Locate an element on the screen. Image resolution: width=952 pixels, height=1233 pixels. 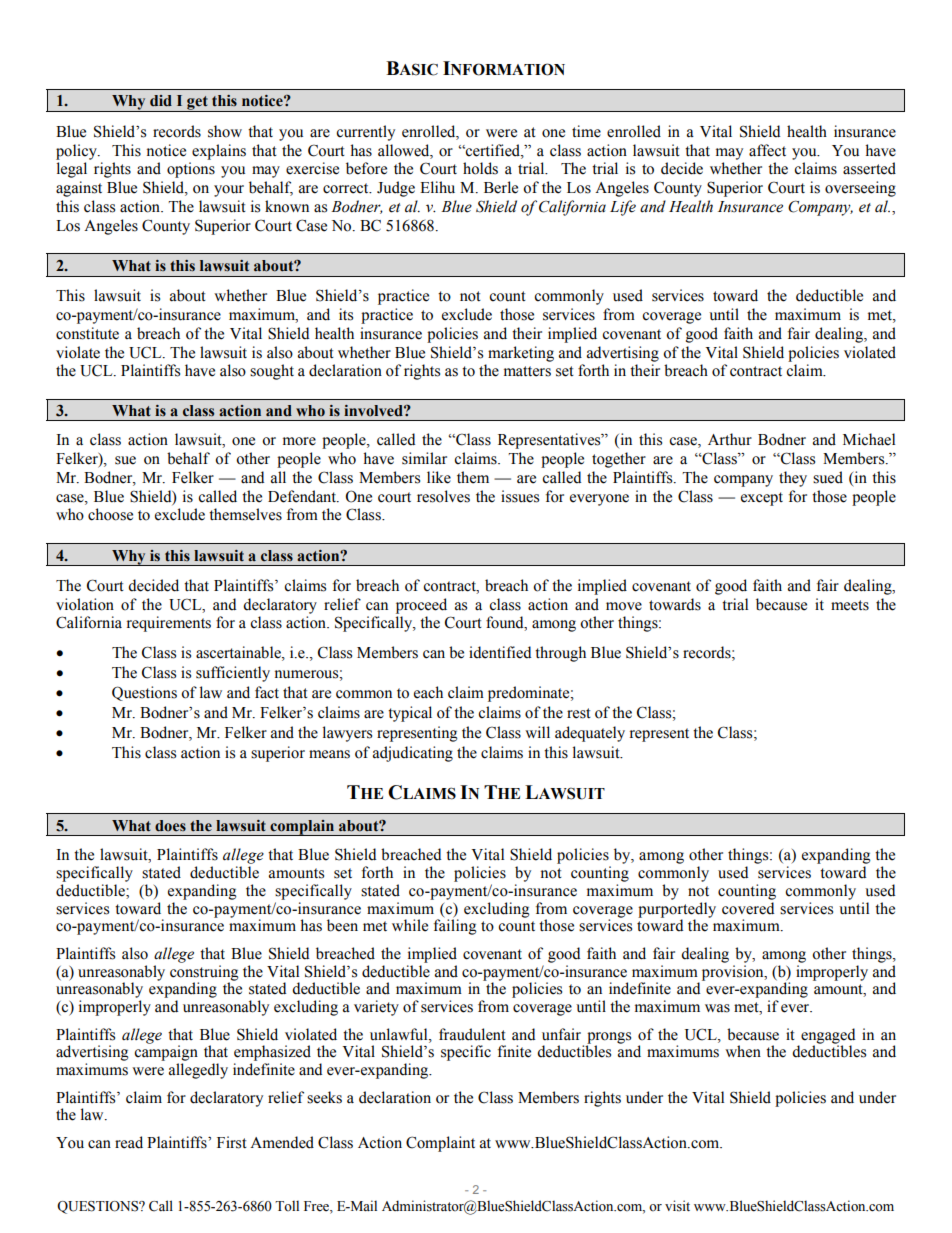
like is located at coordinates (439, 477).
